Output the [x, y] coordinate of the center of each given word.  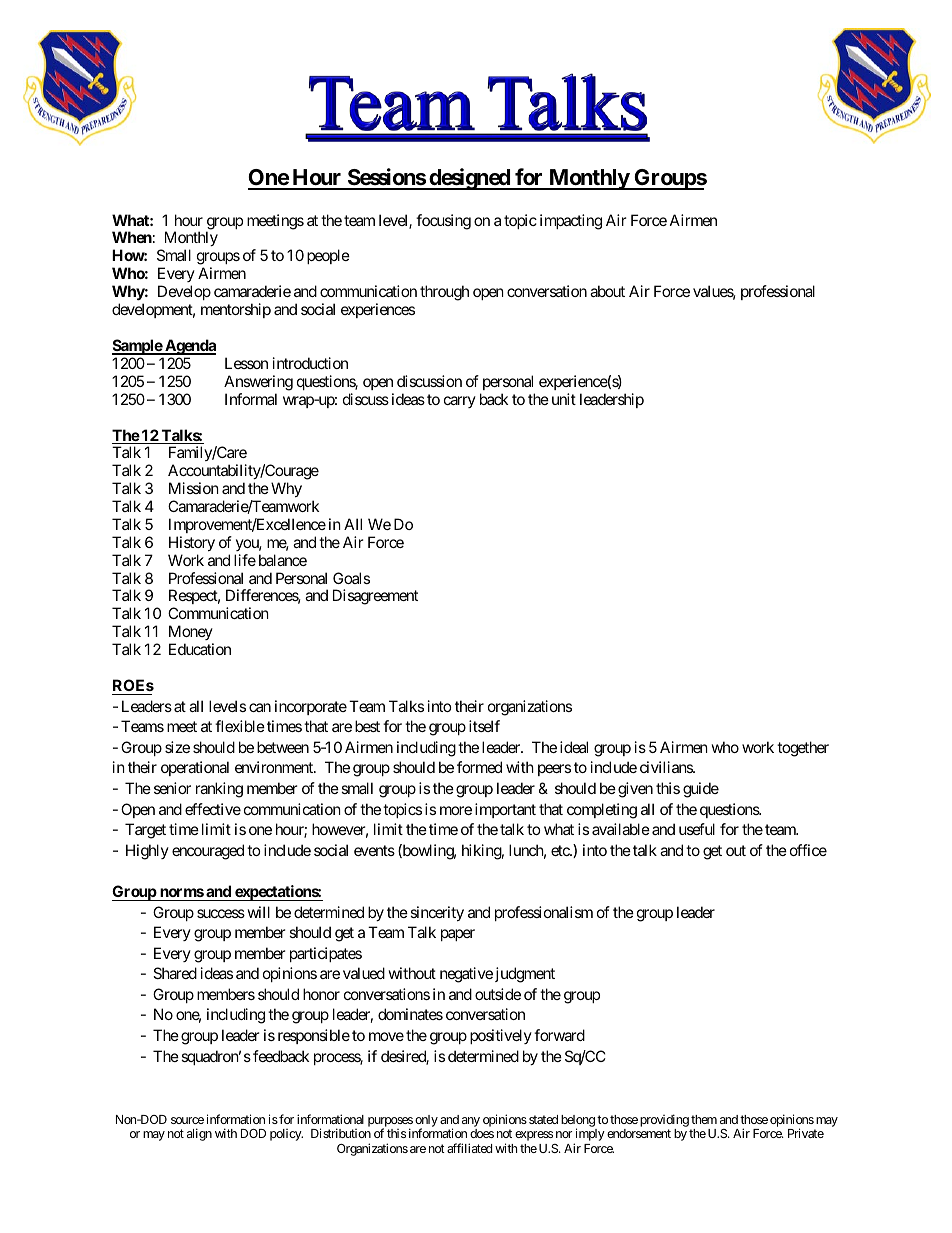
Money [191, 634]
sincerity [437, 913]
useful [697, 829]
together [803, 749]
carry [460, 402]
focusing [443, 222]
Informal [251, 399]
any [471, 1123]
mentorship [236, 310]
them [704, 1119]
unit [564, 399]
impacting [571, 222]
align [199, 1134]
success [221, 913]
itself [484, 726]
